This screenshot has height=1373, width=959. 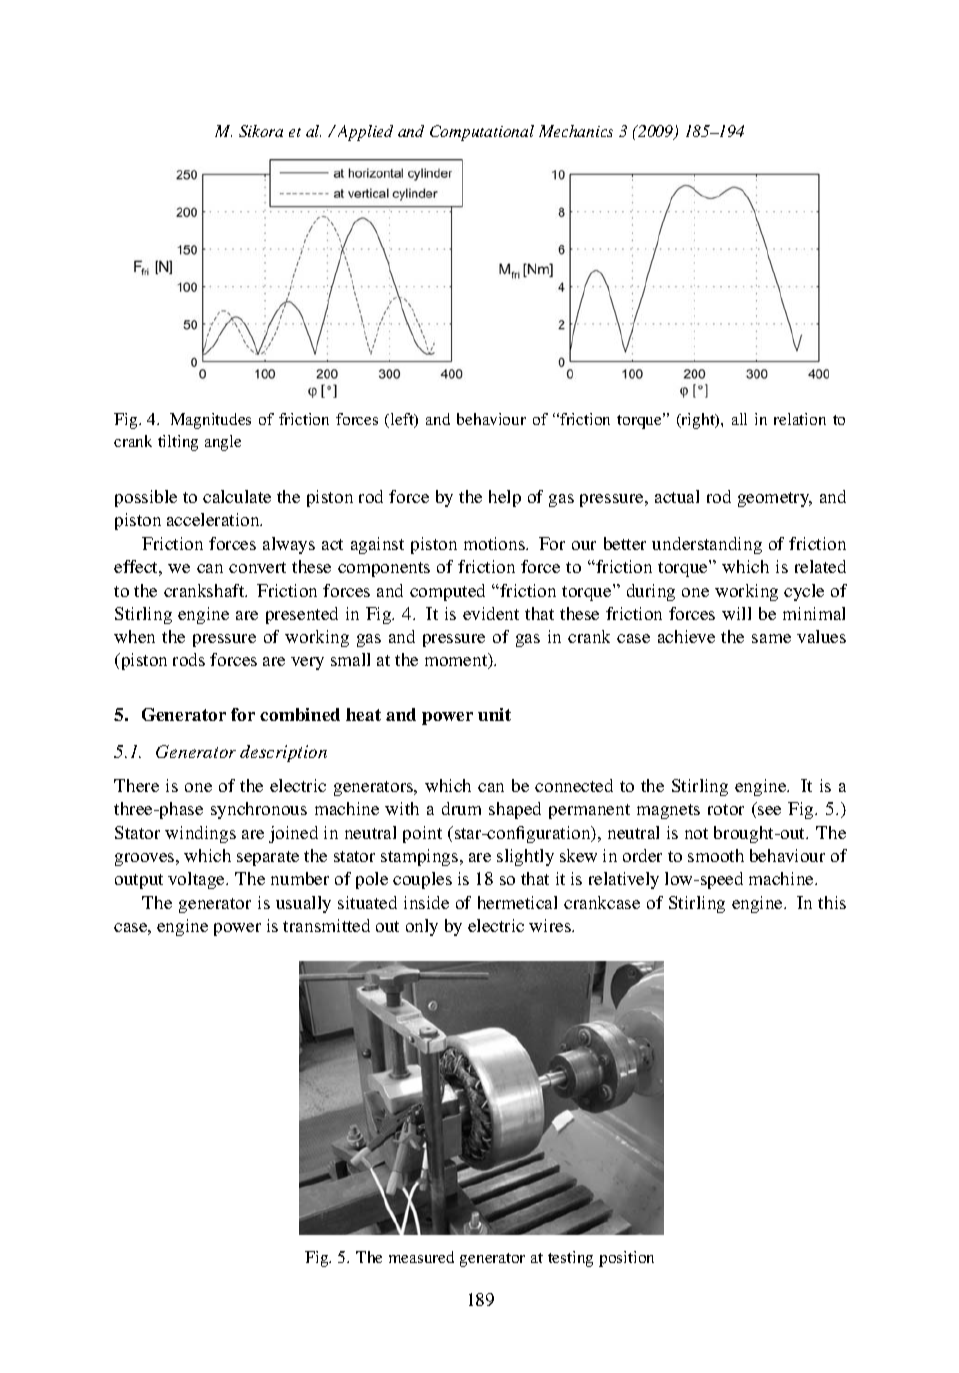 What do you see at coordinates (421, 1257) in the screenshot?
I see `measured` at bounding box center [421, 1257].
